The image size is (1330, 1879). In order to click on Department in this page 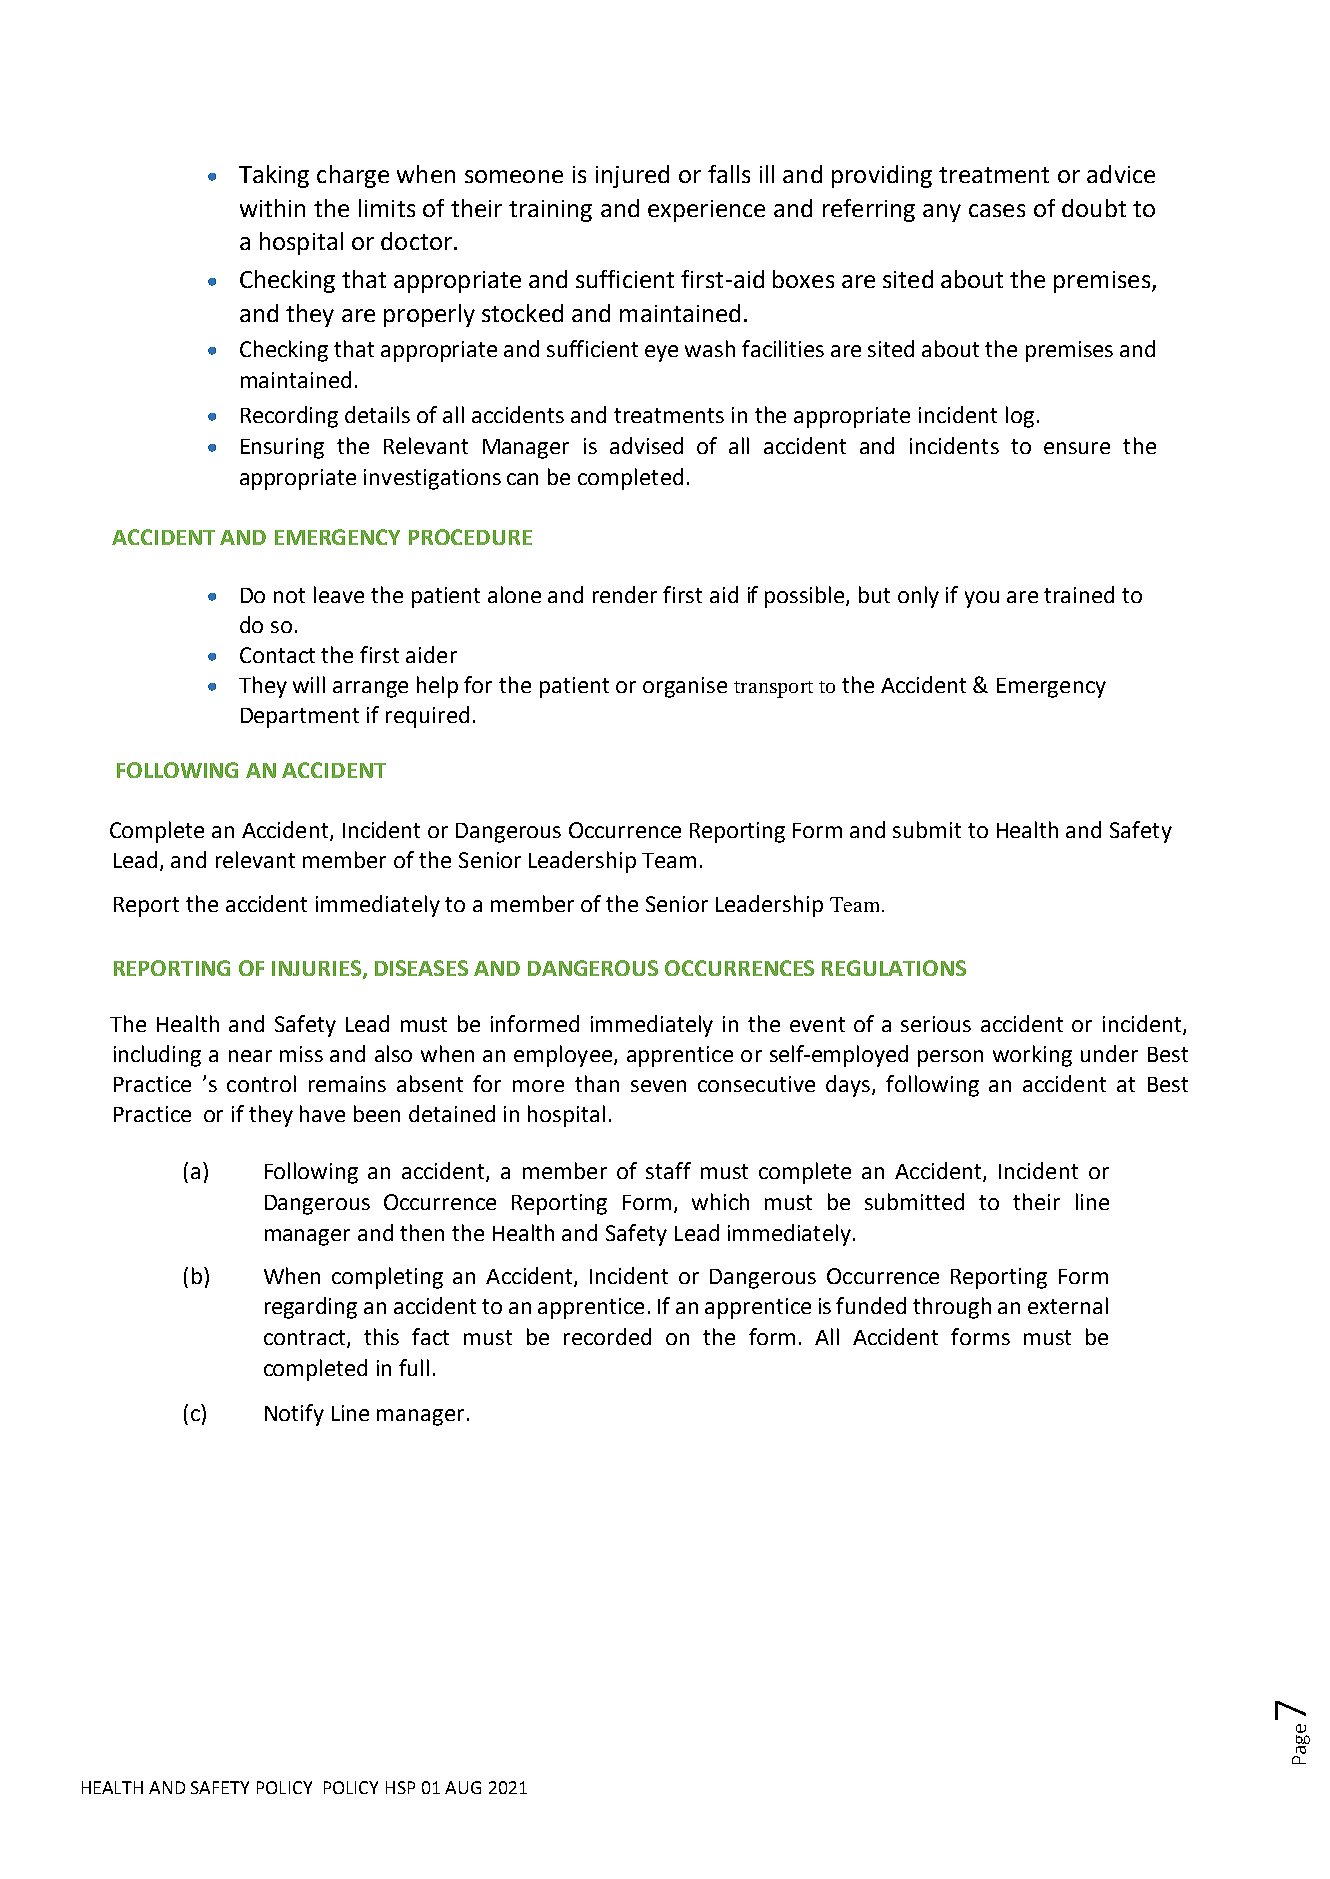, I will do `click(300, 718)`.
